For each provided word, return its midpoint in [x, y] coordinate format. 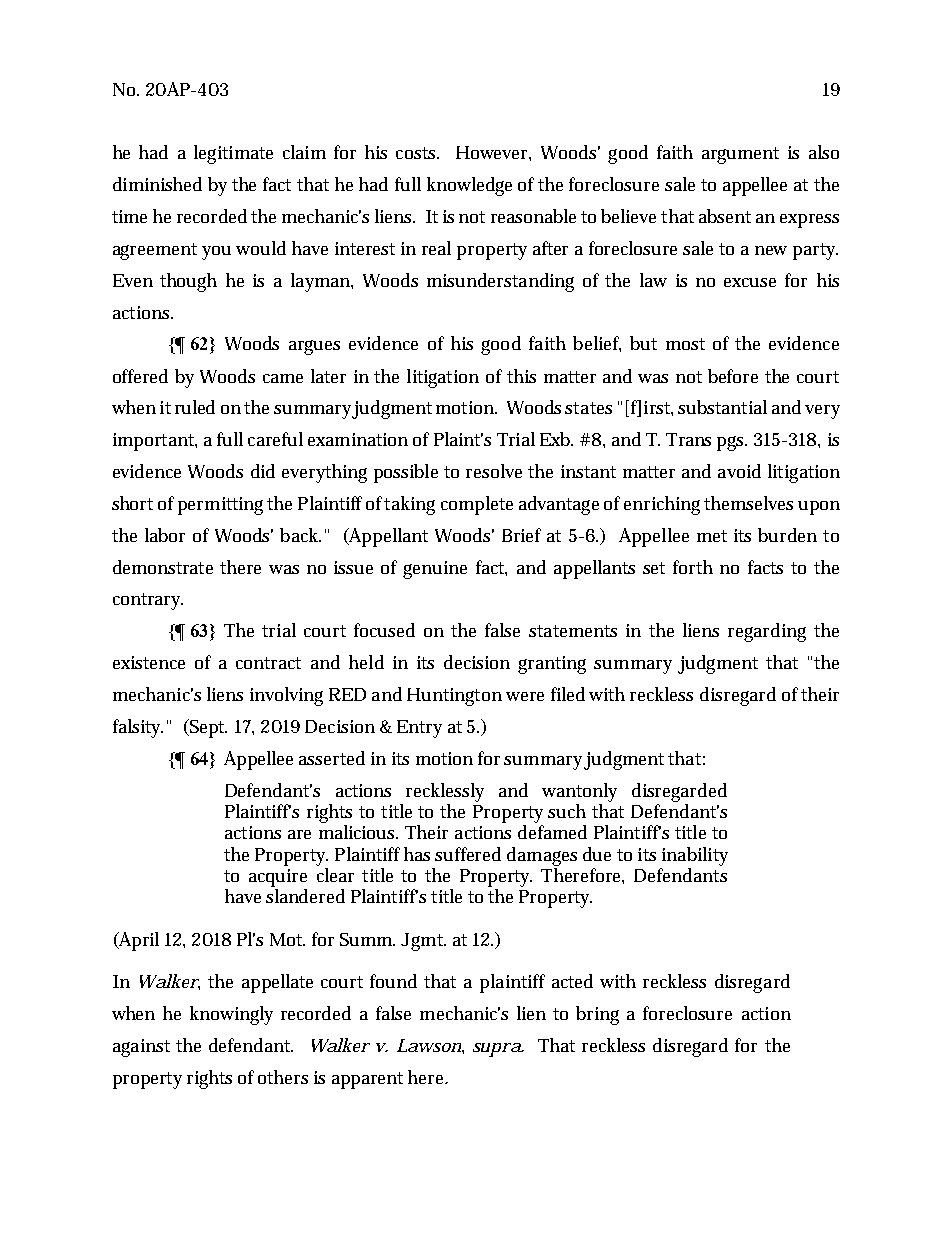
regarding [767, 632]
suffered [468, 854]
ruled [195, 407]
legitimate [233, 154]
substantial [722, 407]
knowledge [469, 186]
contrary [148, 601]
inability [695, 856]
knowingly [231, 1015]
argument [740, 155]
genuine [435, 570]
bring [597, 1015]
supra [498, 1050]
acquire [278, 878]
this [521, 376]
